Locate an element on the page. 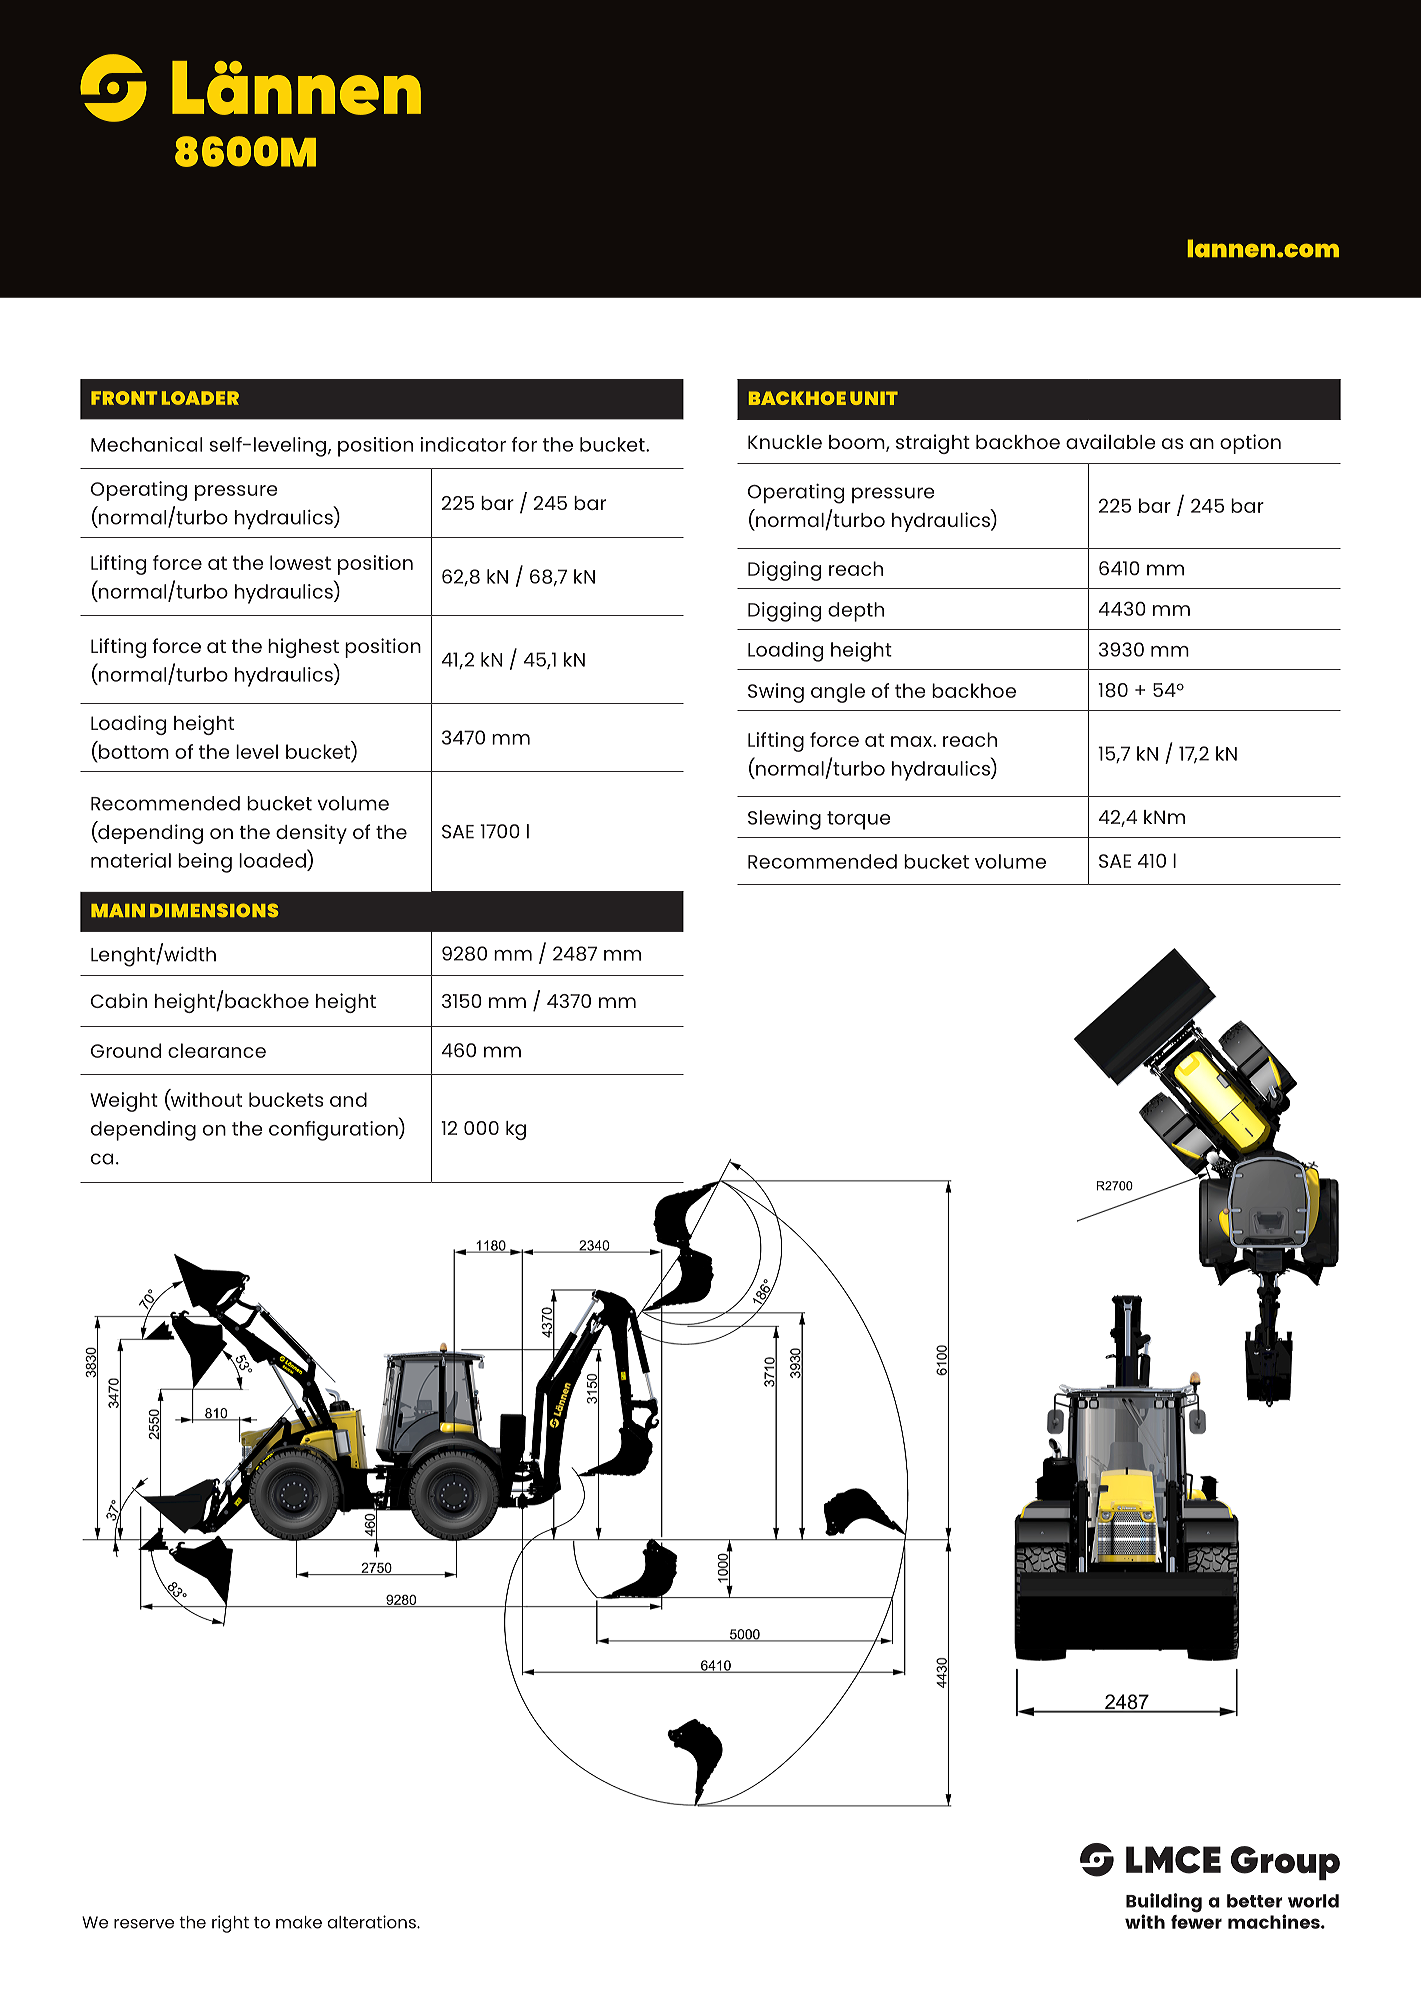  configuration is located at coordinates (334, 1129).
